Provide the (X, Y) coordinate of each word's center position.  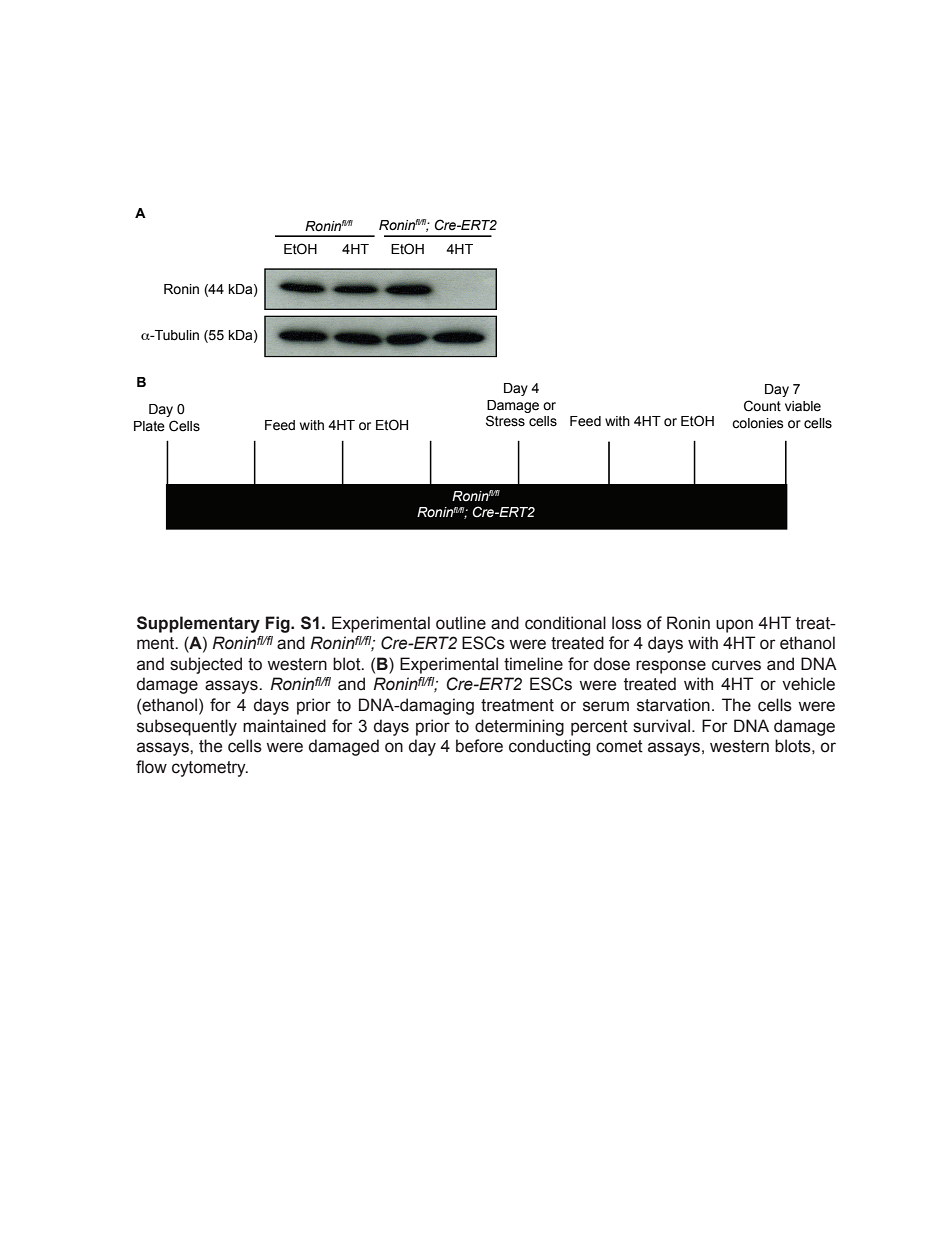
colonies (758, 423)
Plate (149, 426)
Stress (505, 421)
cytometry (210, 769)
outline (461, 623)
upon (734, 626)
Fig (279, 624)
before (479, 746)
